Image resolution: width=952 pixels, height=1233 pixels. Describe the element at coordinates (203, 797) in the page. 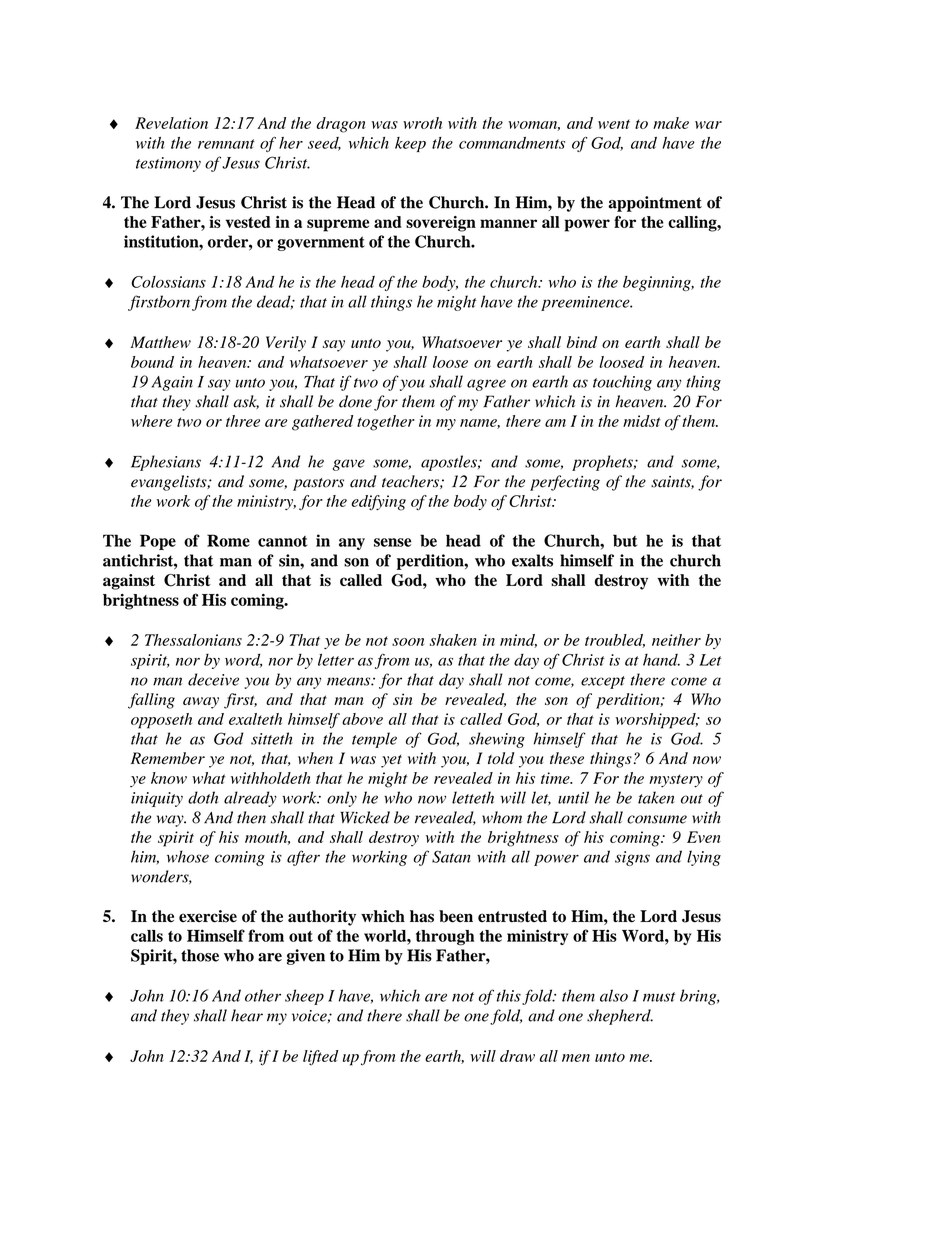

I see `doth` at that location.
